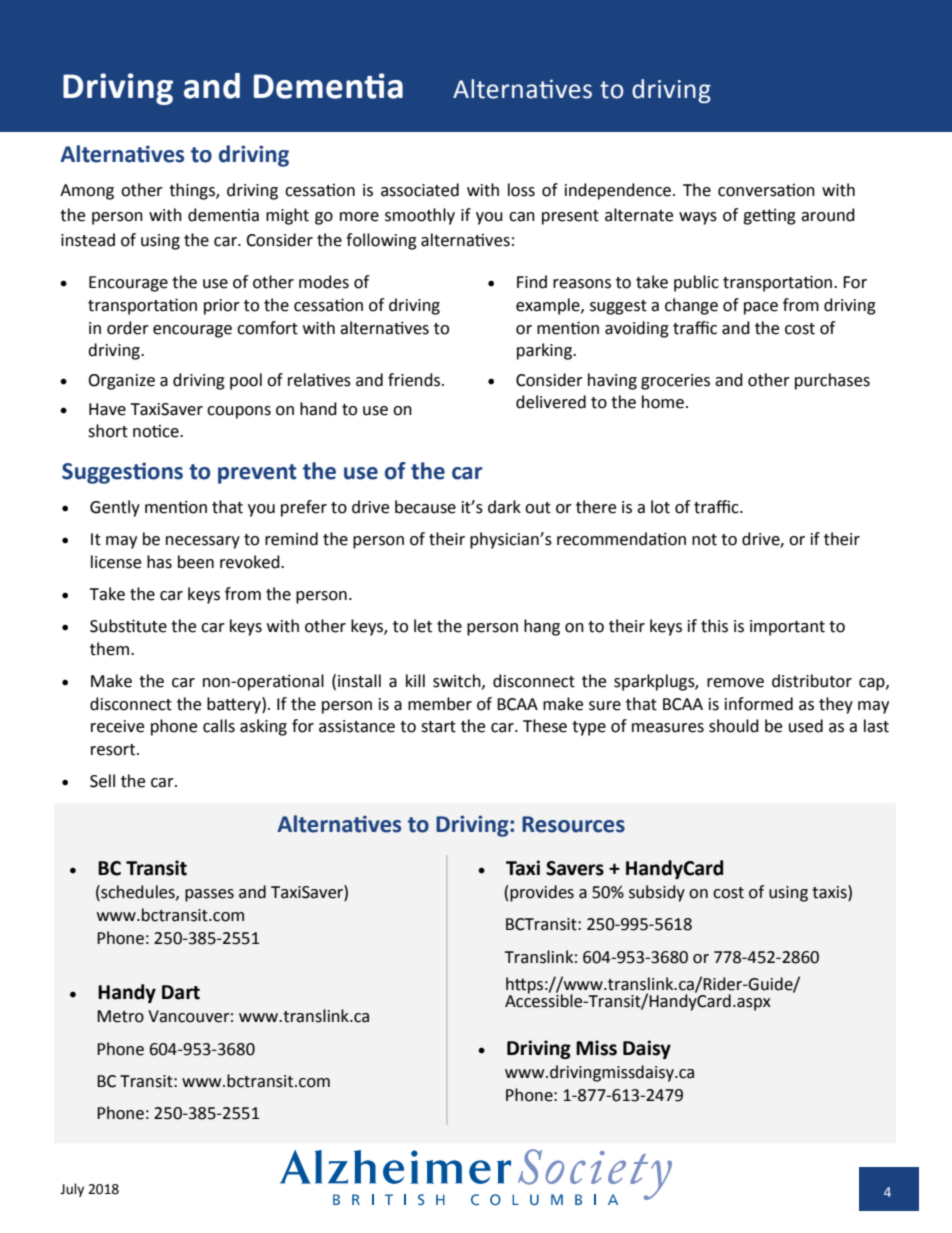  What do you see at coordinates (542, 893) in the screenshot?
I see `provides` at bounding box center [542, 893].
